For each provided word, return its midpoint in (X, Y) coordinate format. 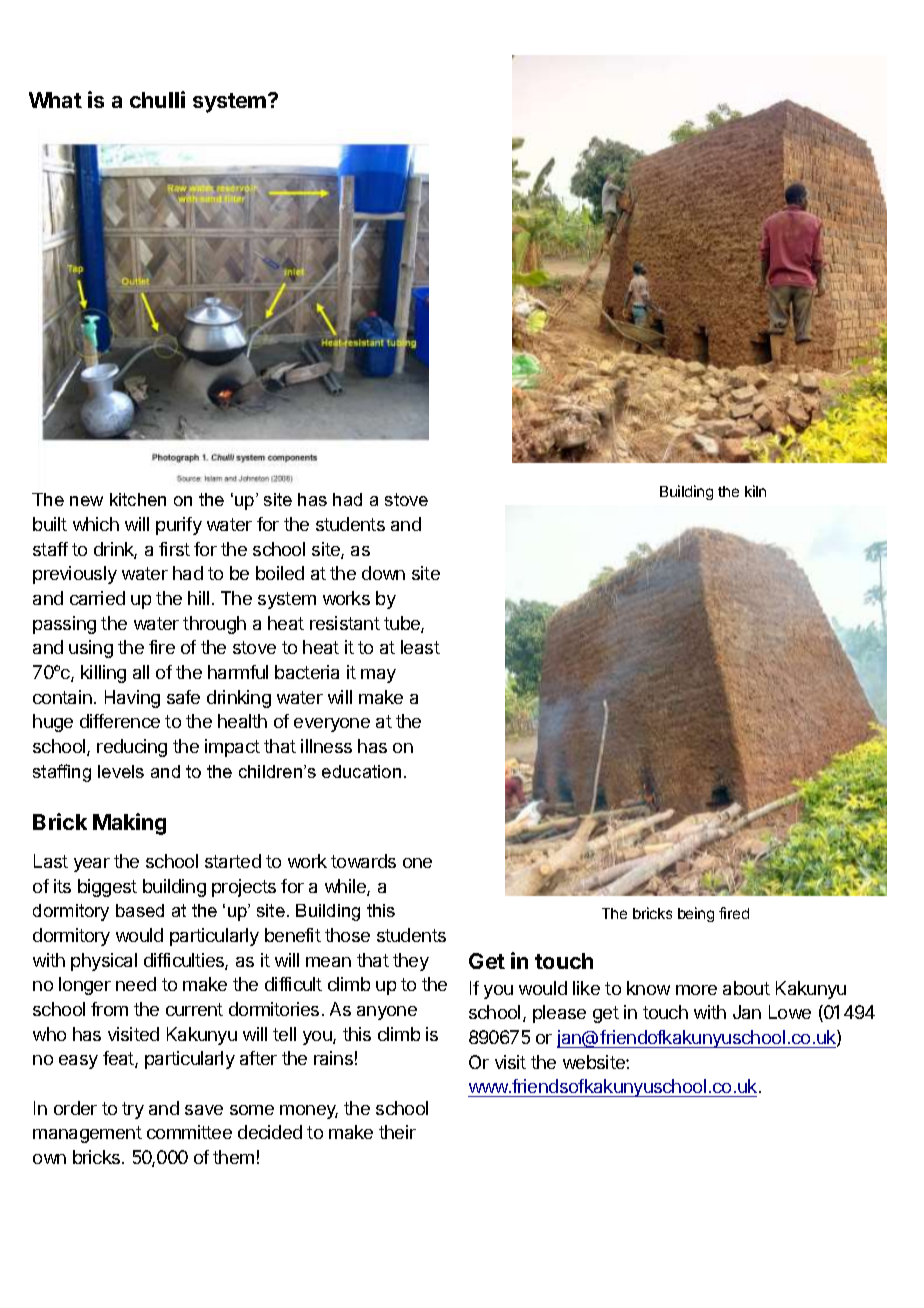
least (420, 647)
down (383, 573)
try (133, 1110)
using (91, 649)
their (397, 1132)
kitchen (138, 499)
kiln (755, 491)
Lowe (790, 1012)
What (55, 100)
